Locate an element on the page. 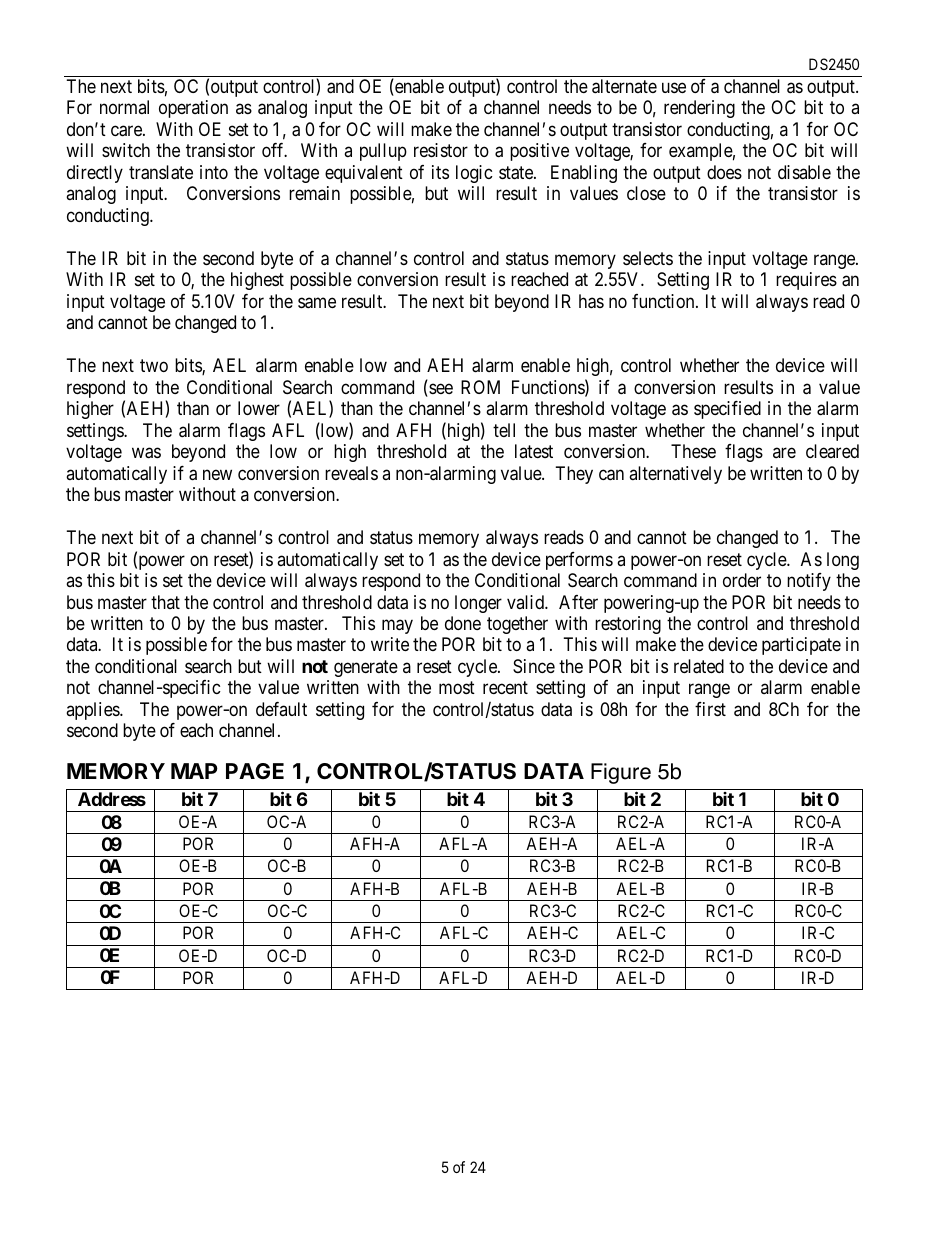  operation is located at coordinates (193, 109).
